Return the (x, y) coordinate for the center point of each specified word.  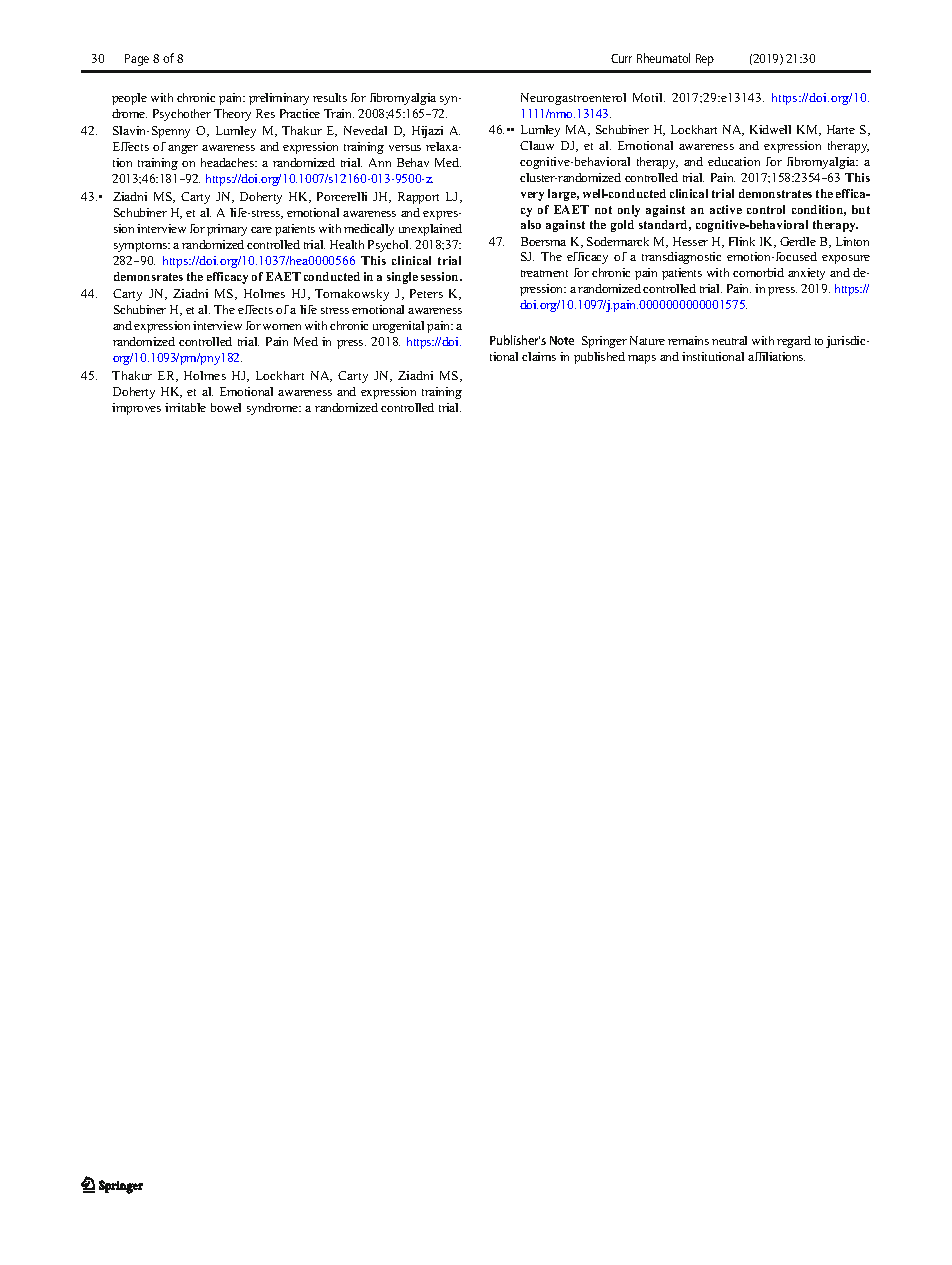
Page (137, 60)
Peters (426, 293)
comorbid (758, 272)
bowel (226, 407)
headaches (229, 162)
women (282, 327)
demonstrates (775, 193)
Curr (621, 58)
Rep (705, 60)
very (532, 196)
